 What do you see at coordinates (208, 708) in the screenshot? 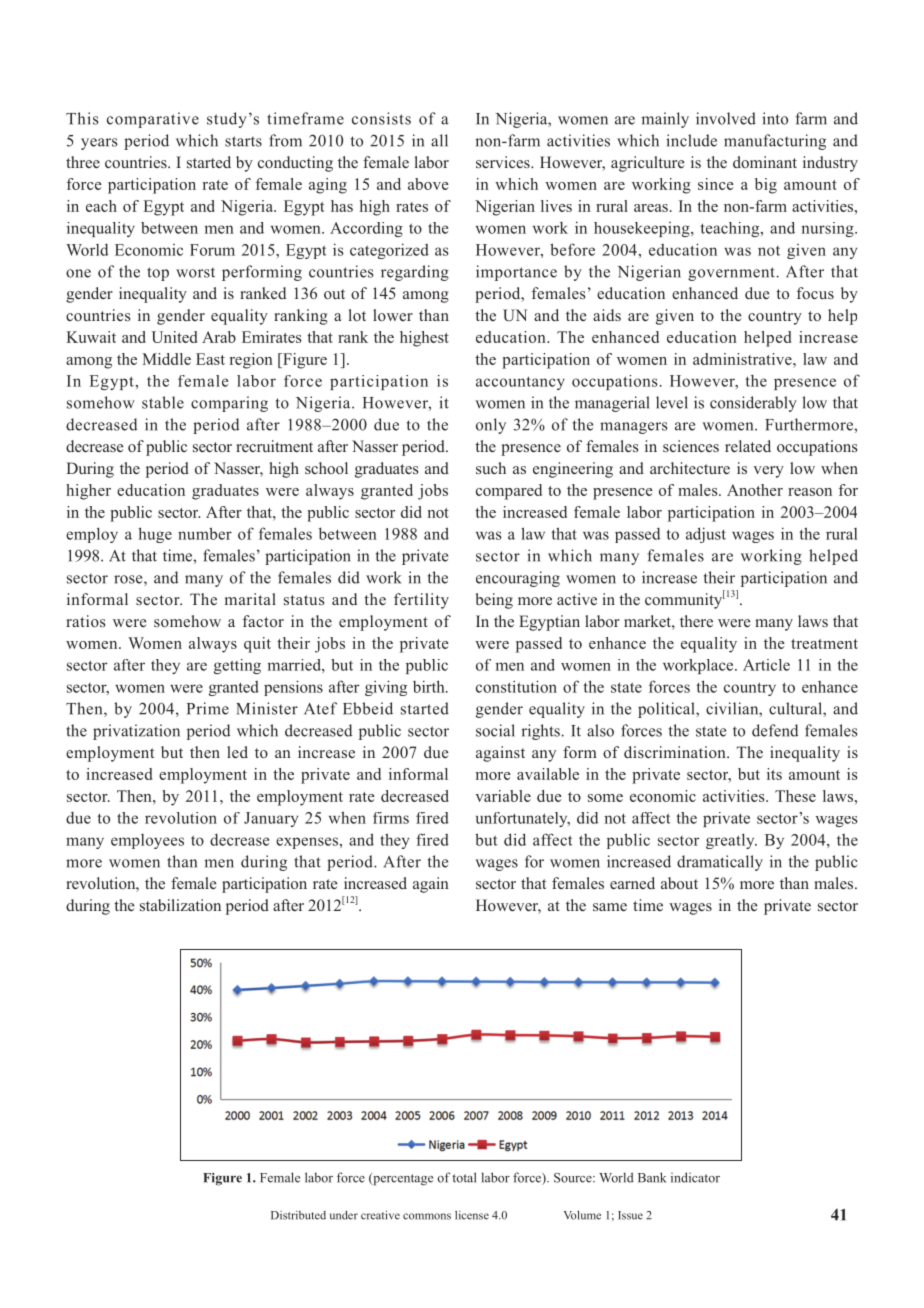
I see `Prime` at bounding box center [208, 708].
